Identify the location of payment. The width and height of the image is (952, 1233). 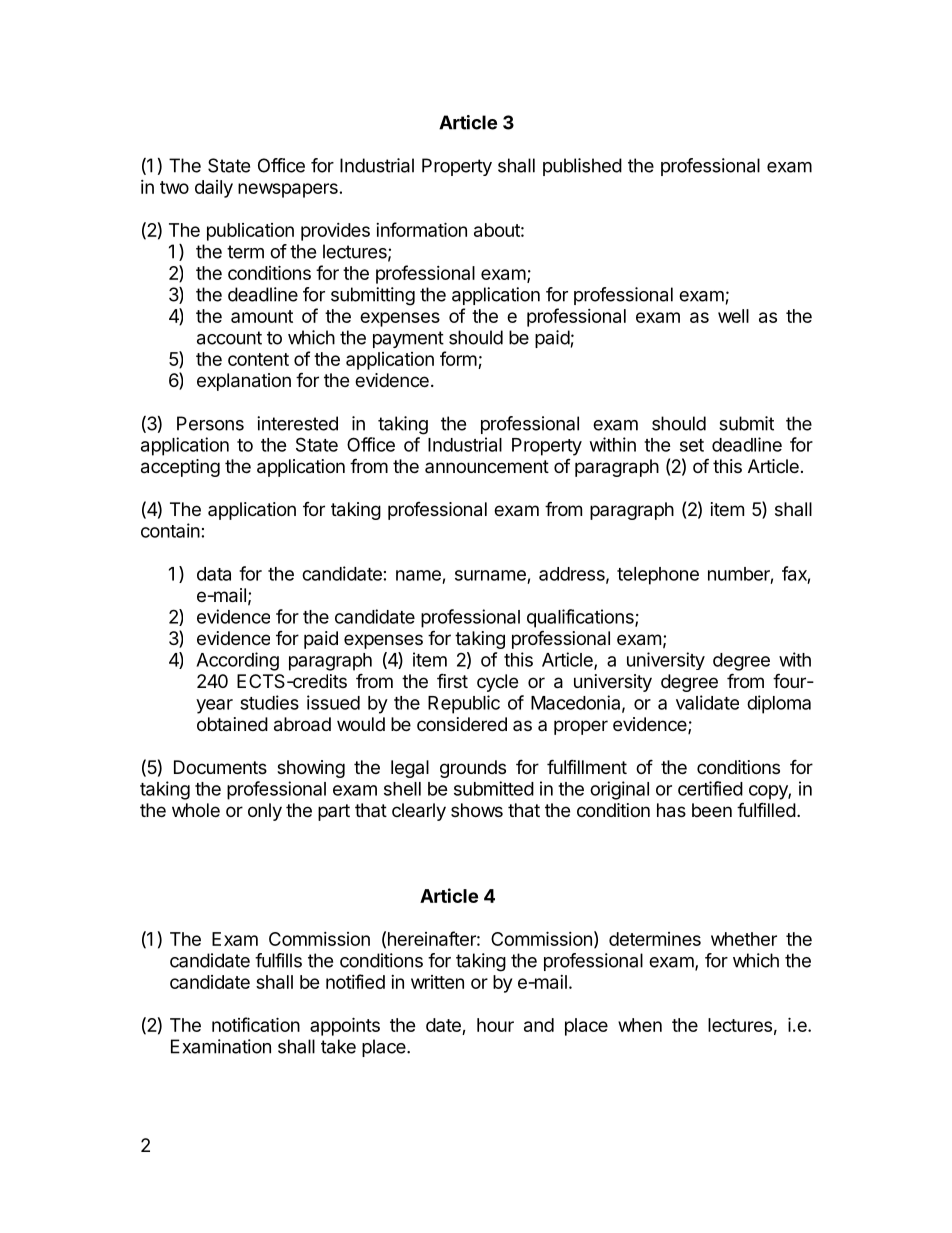
(408, 339).
